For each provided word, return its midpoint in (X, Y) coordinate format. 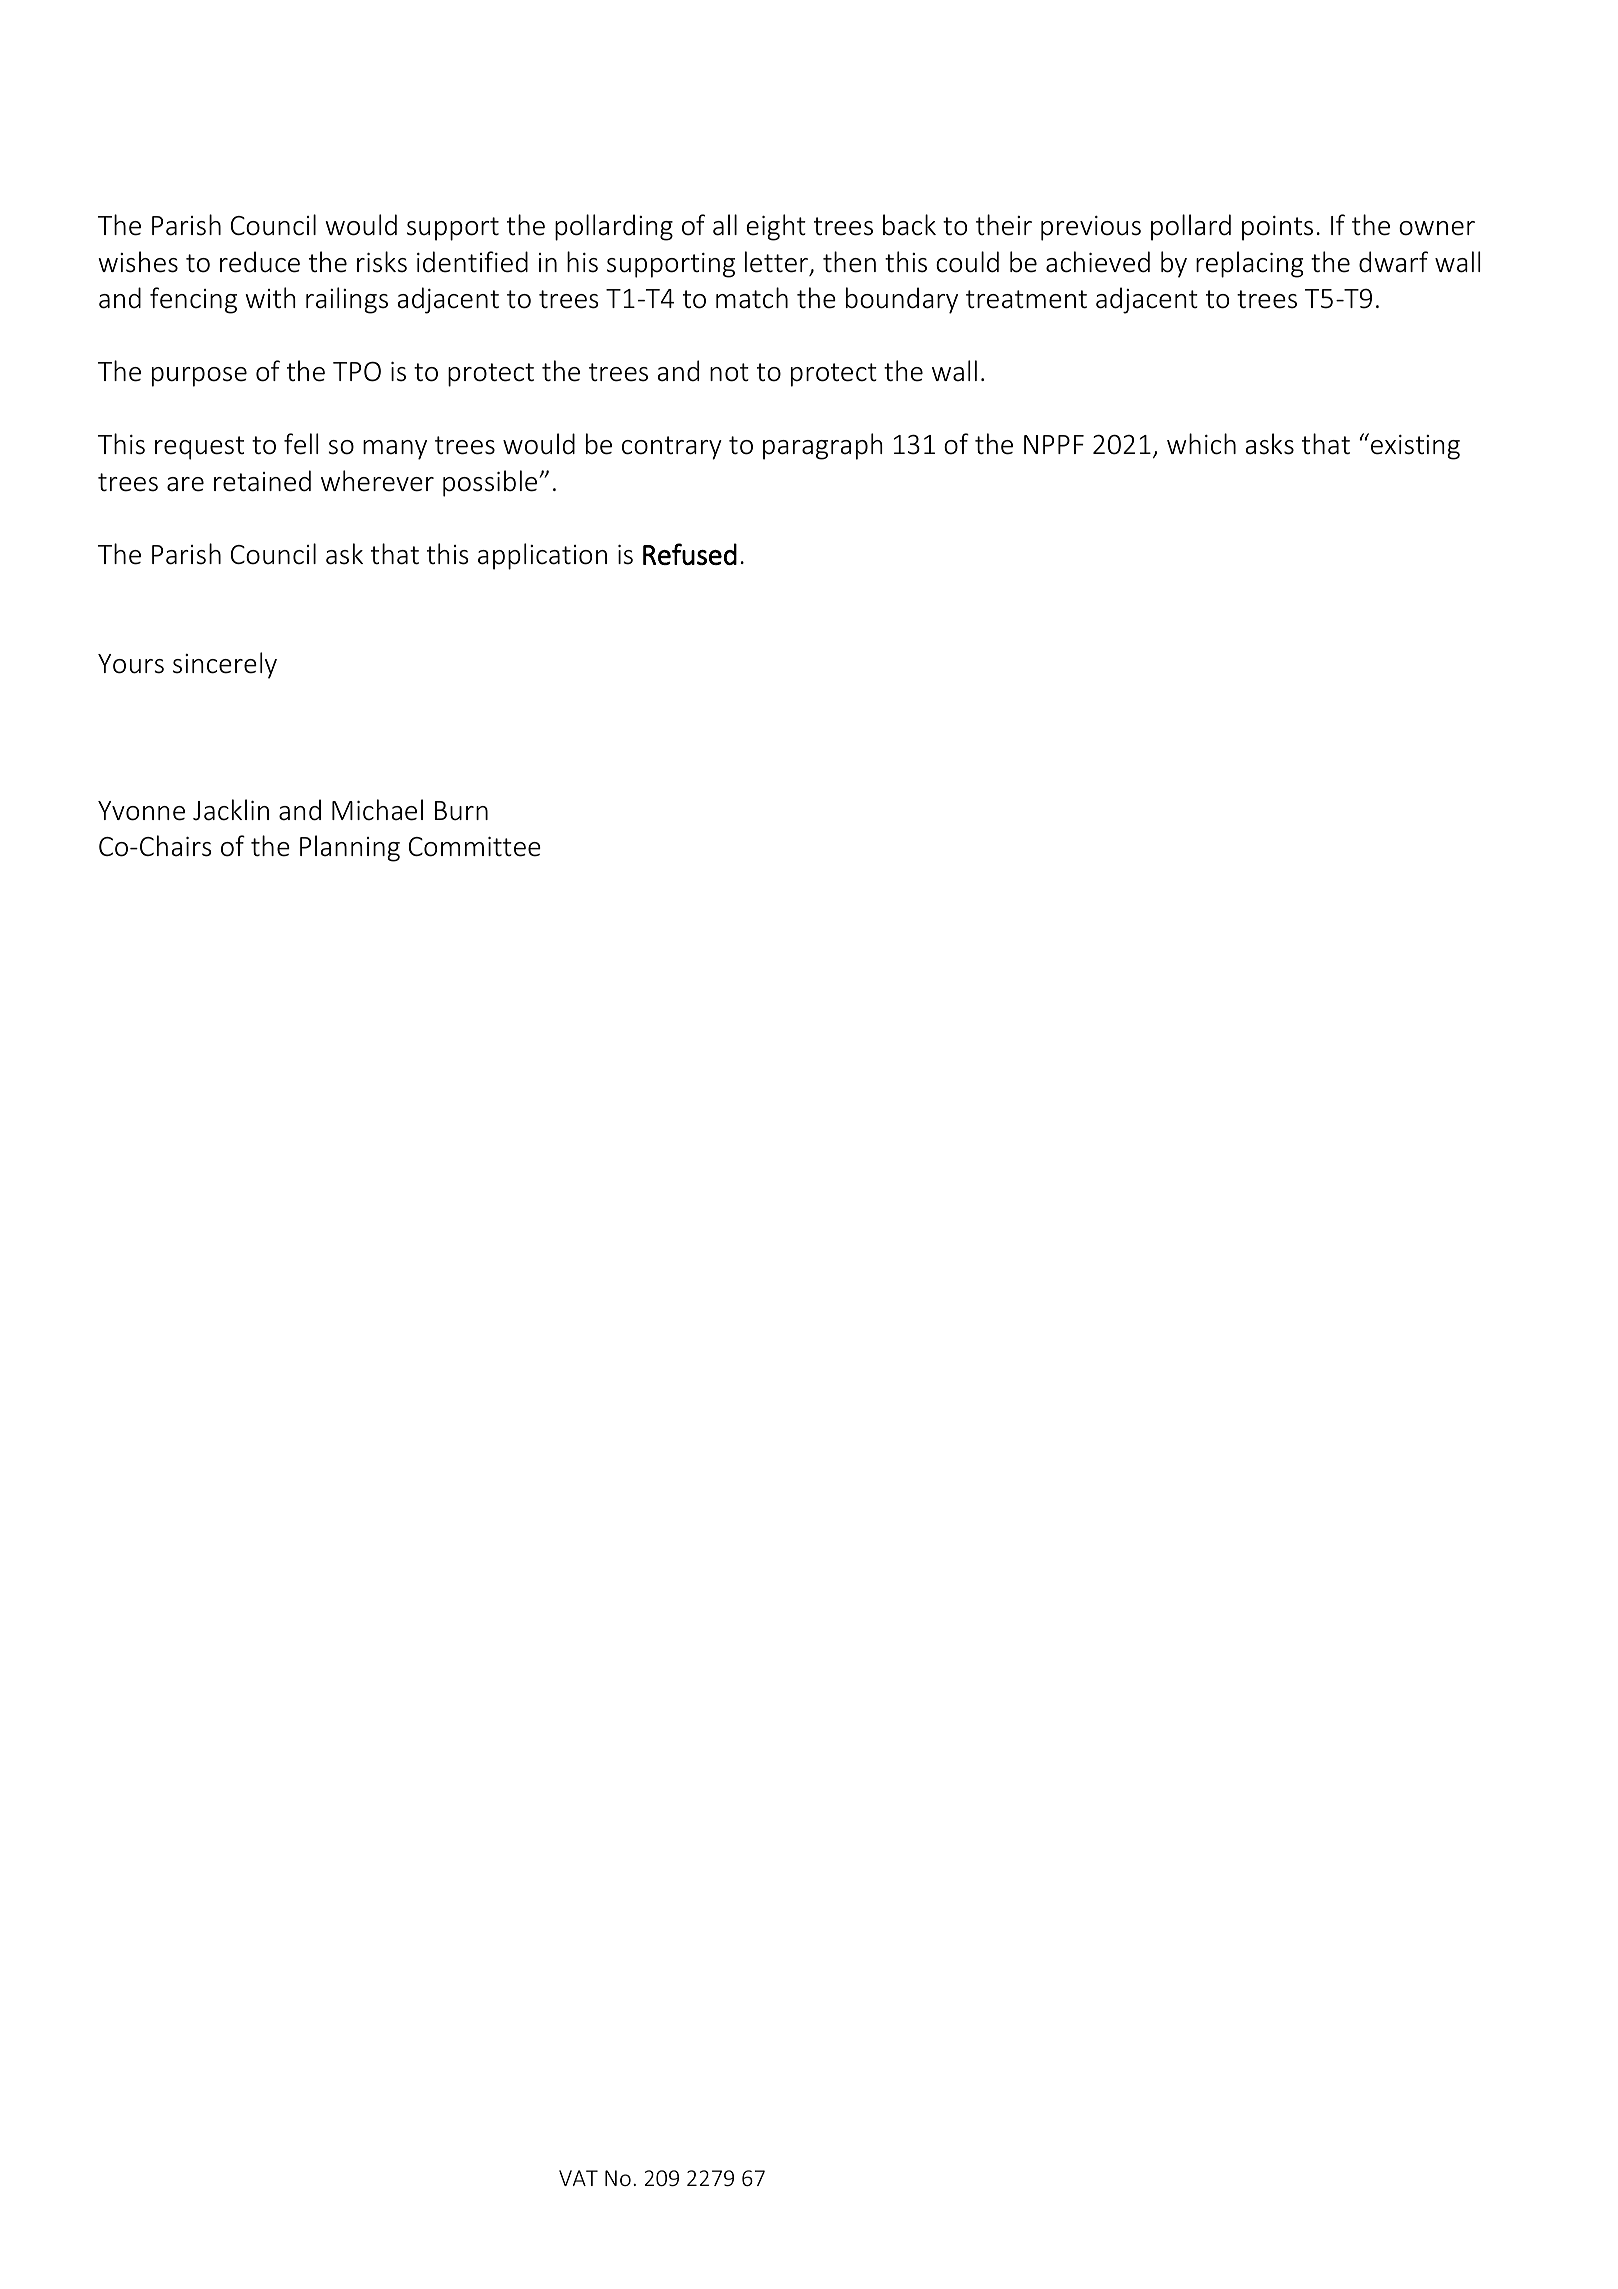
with (270, 297)
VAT (578, 2178)
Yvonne (141, 811)
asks (1269, 444)
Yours (131, 664)
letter (776, 262)
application (542, 556)
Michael (377, 810)
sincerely (225, 665)
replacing (1249, 264)
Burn (461, 811)
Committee (475, 847)
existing (1415, 447)
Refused (690, 554)
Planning (350, 848)
